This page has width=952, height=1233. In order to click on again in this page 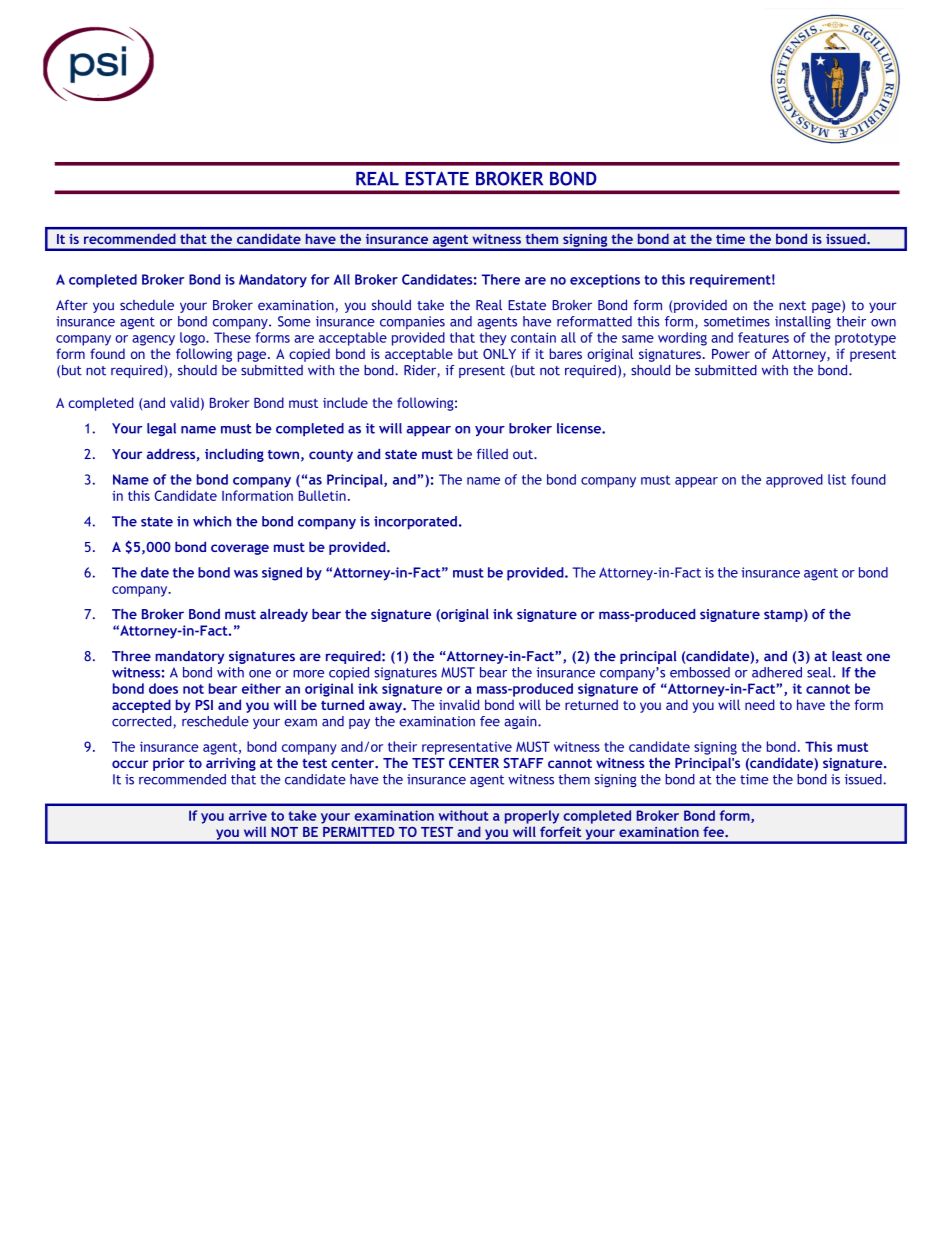, I will do `click(521, 722)`.
